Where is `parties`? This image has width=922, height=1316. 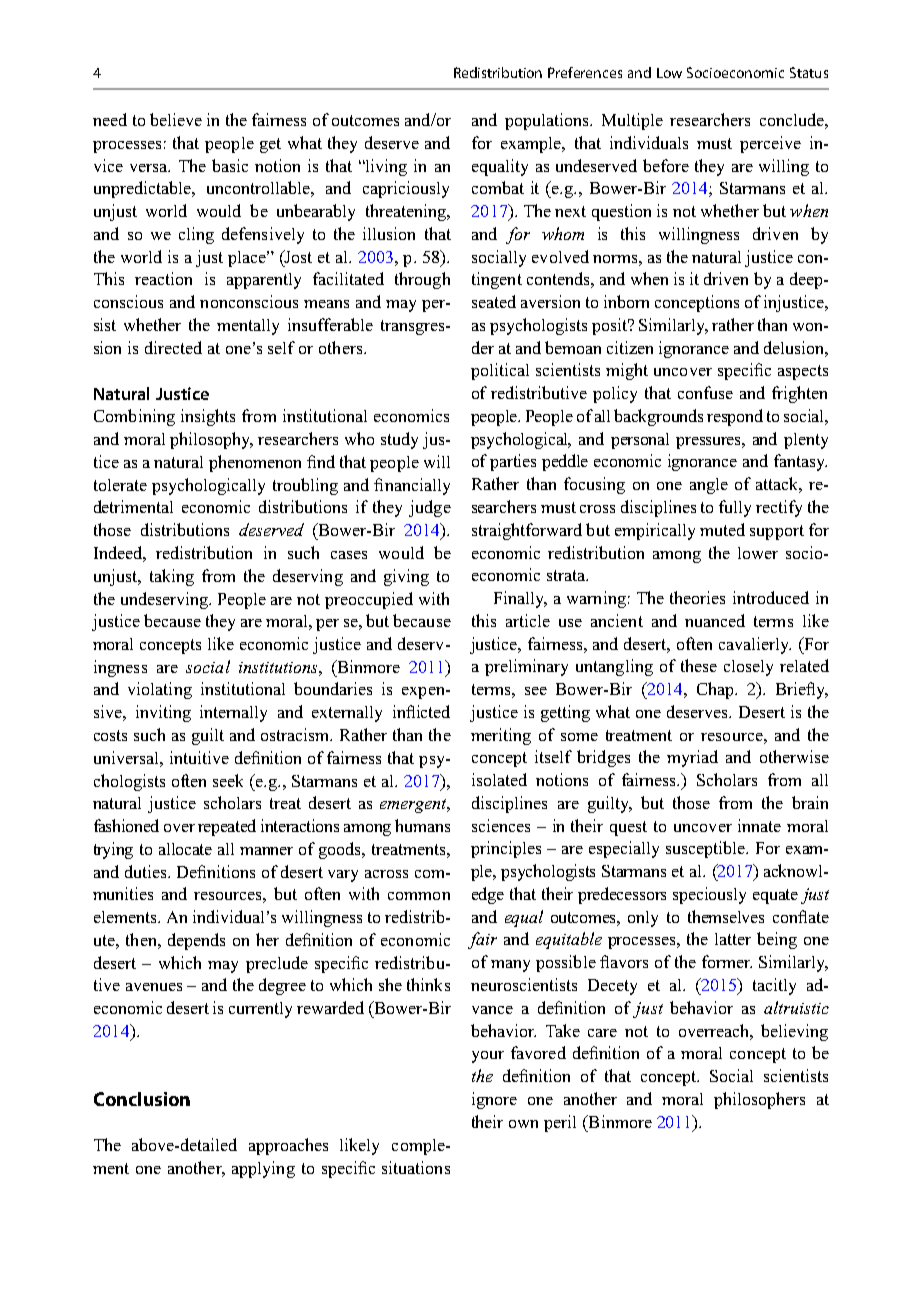
parties is located at coordinates (513, 462).
